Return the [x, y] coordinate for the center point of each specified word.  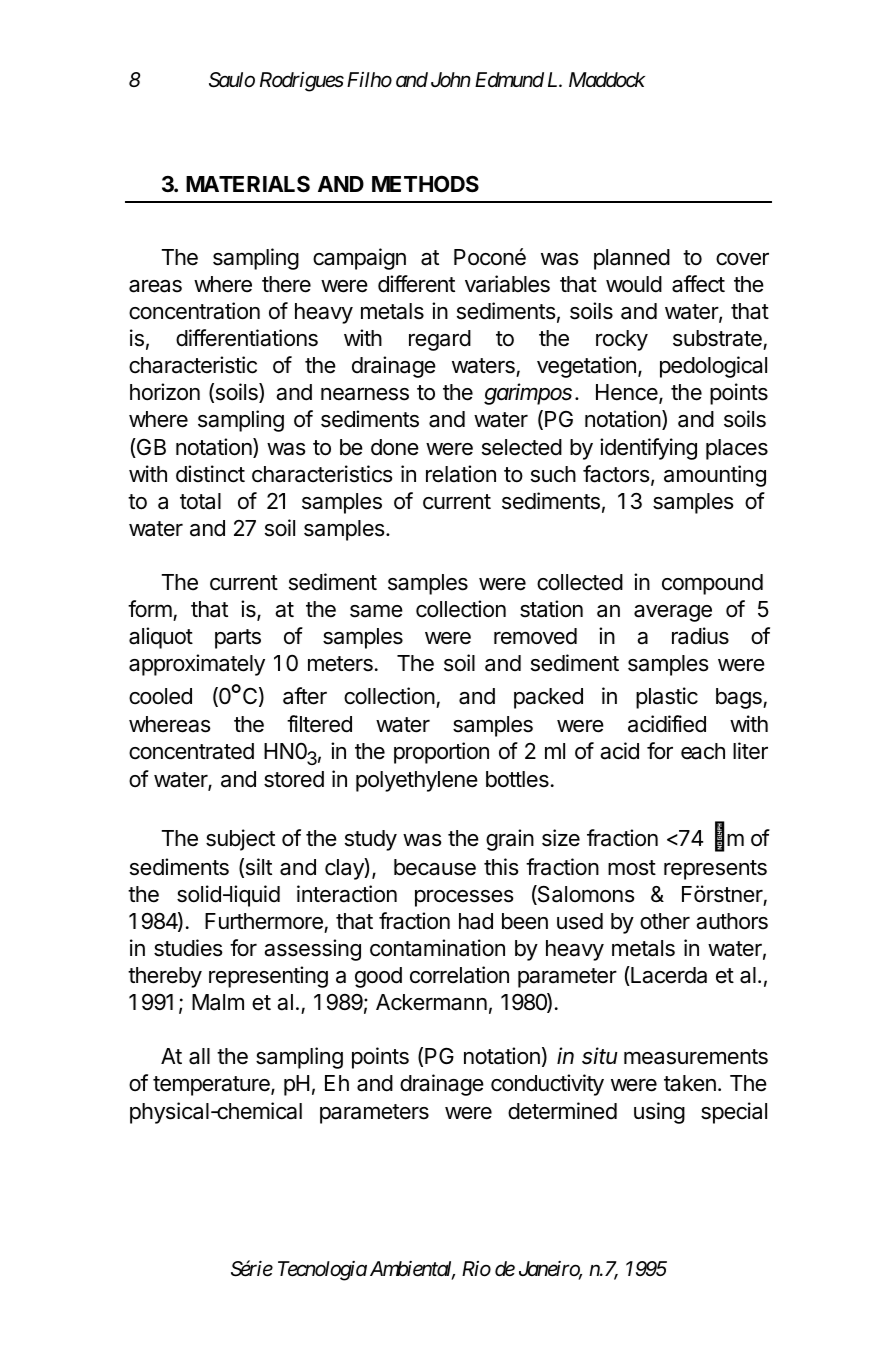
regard [440, 340]
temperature [212, 1086]
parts [238, 639]
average [673, 613]
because [435, 867]
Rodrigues [302, 82]
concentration [194, 311]
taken [690, 1083]
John [451, 79]
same [376, 611]
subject [240, 840]
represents [715, 870]
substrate [717, 338]
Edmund [509, 79]
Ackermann [431, 1002]
